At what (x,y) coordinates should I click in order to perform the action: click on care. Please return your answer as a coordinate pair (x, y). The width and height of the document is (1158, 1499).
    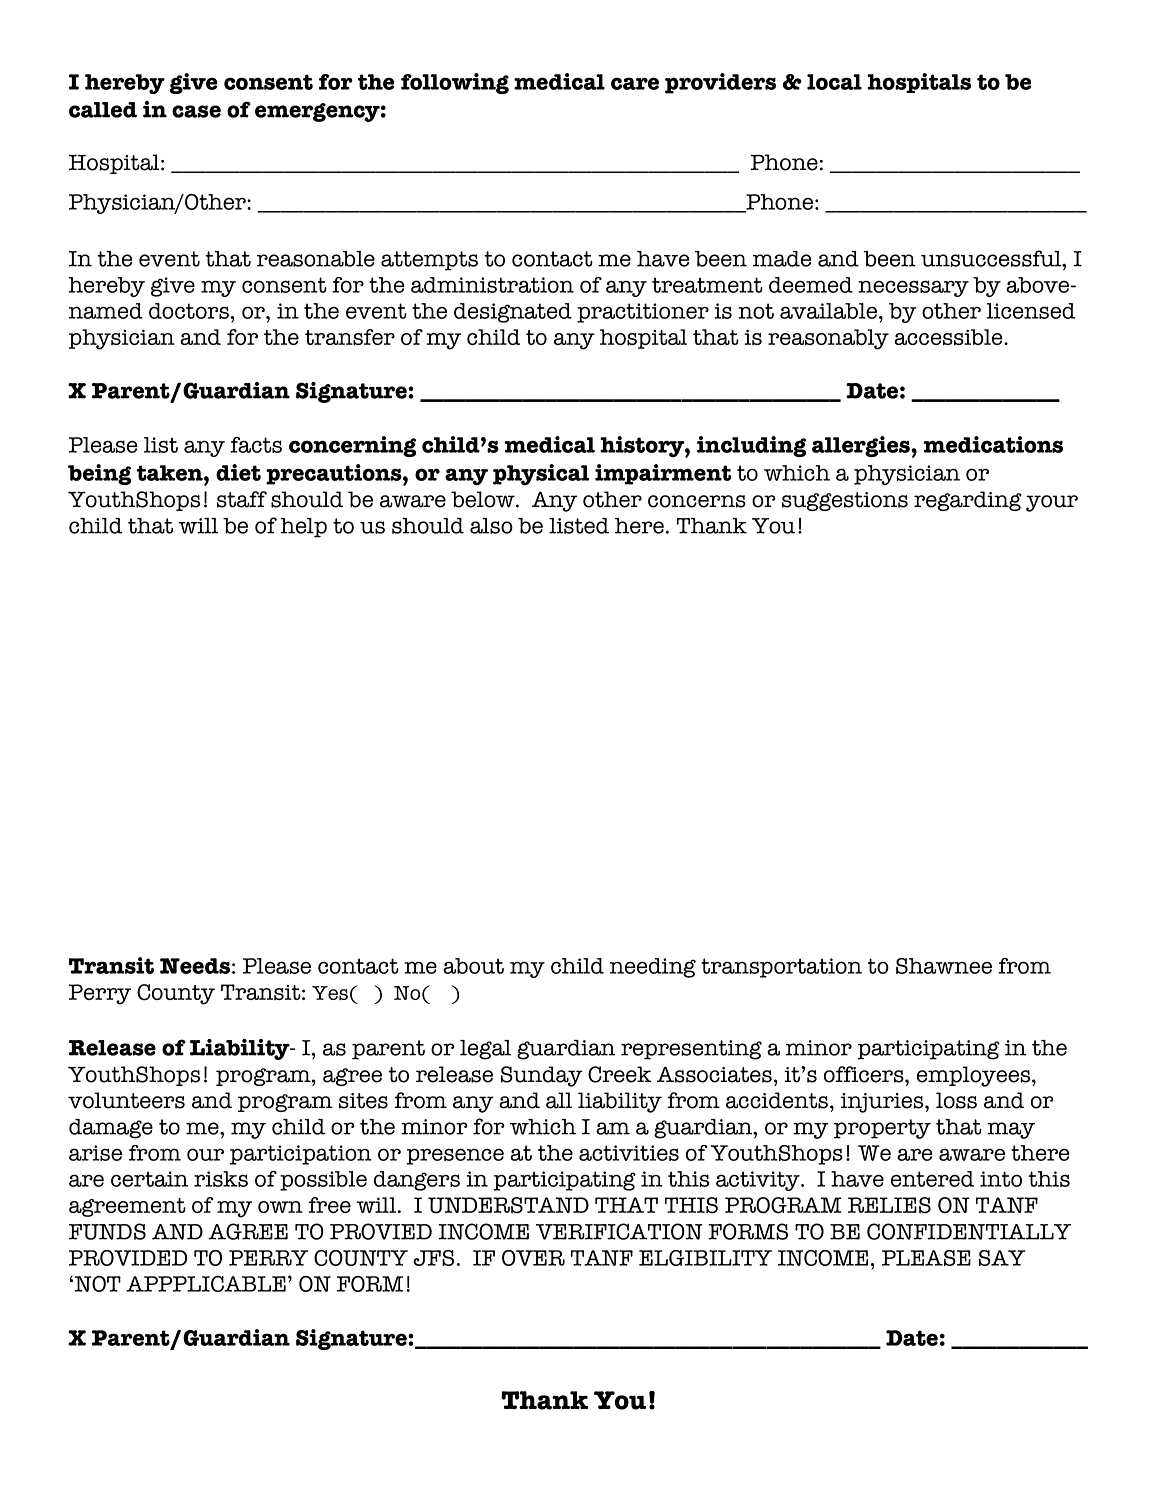
    Looking at the image, I should click on (635, 83).
